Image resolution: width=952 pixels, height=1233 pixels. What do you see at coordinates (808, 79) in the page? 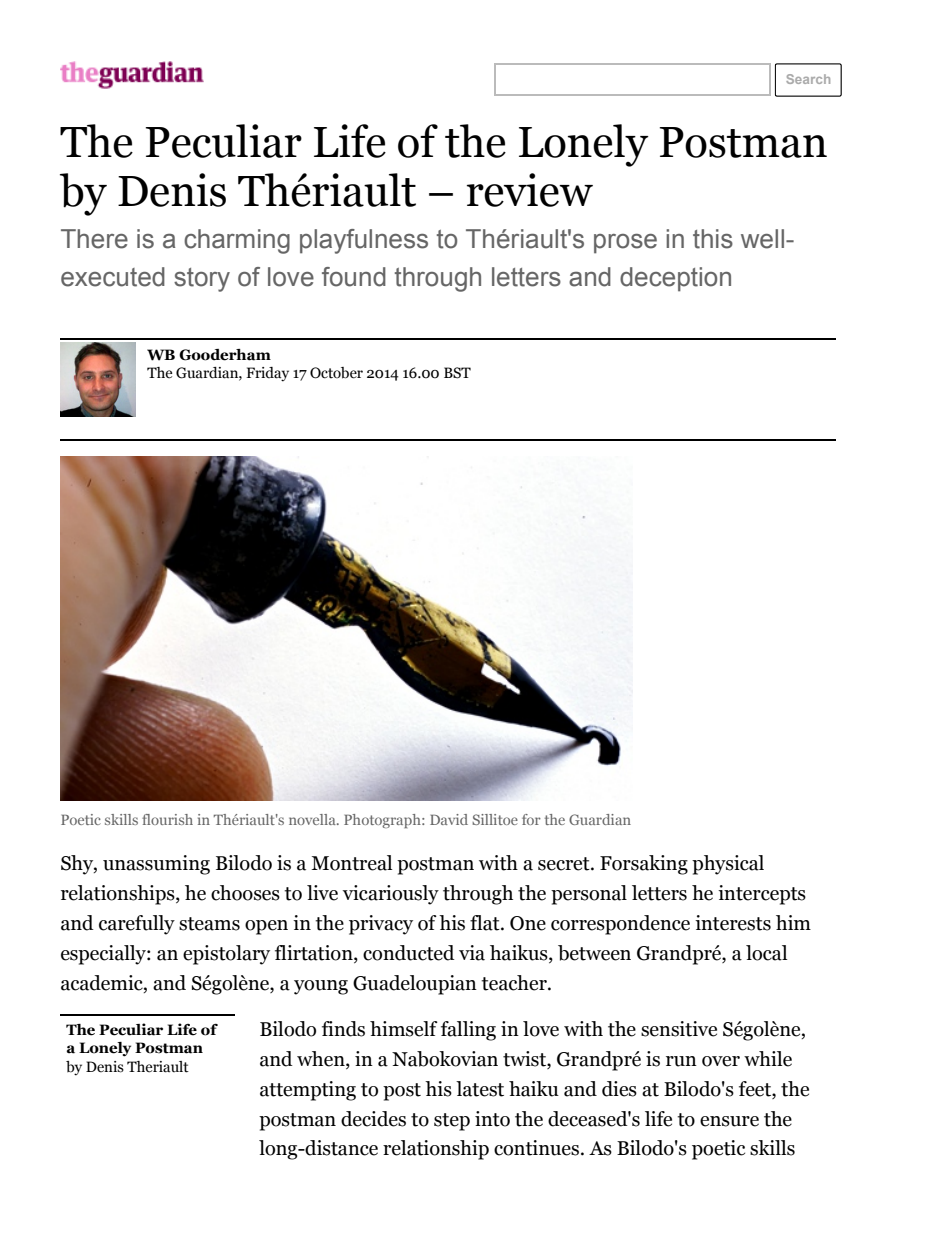
I see `Search` at bounding box center [808, 79].
